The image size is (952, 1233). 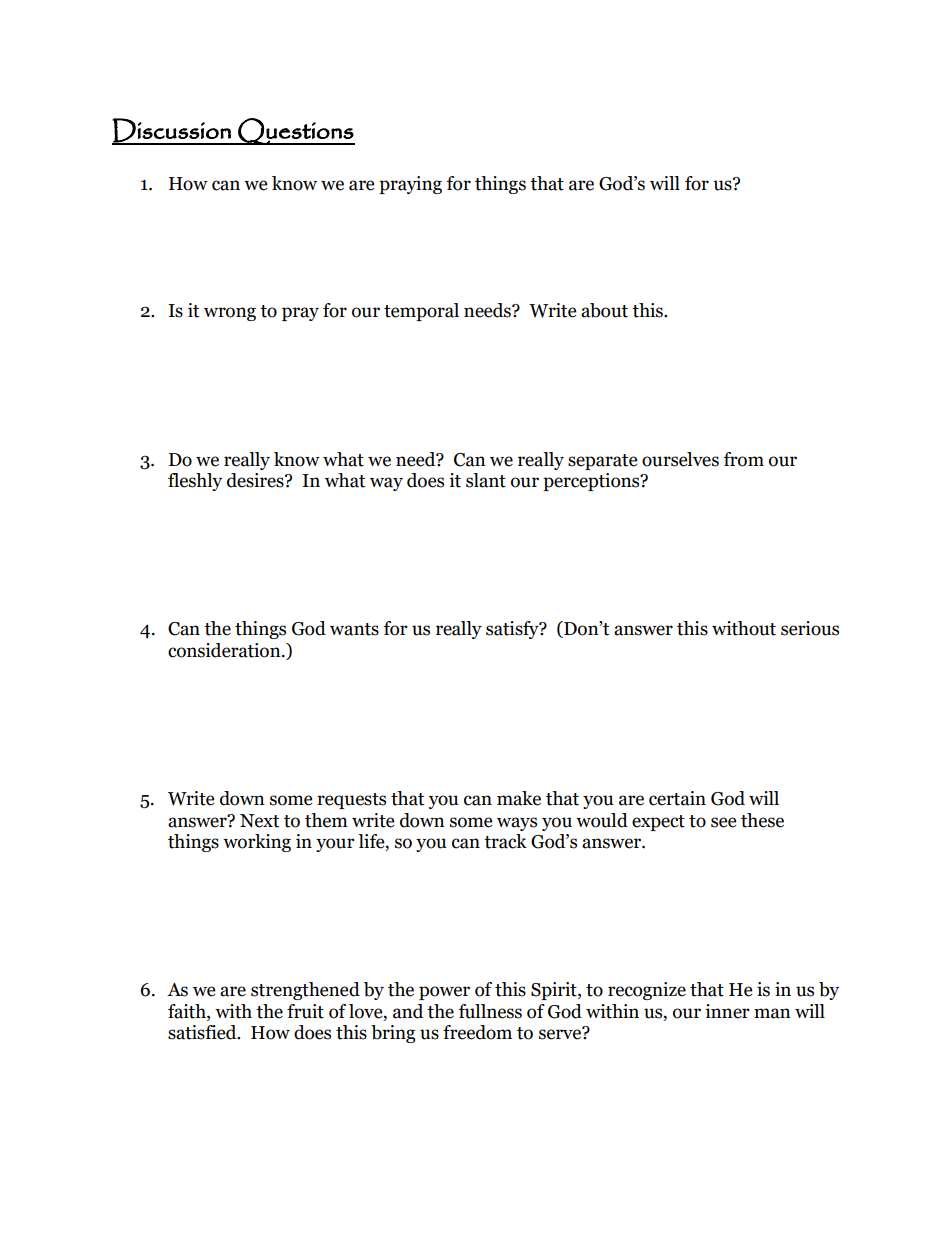 I want to click on temporal, so click(x=421, y=312).
